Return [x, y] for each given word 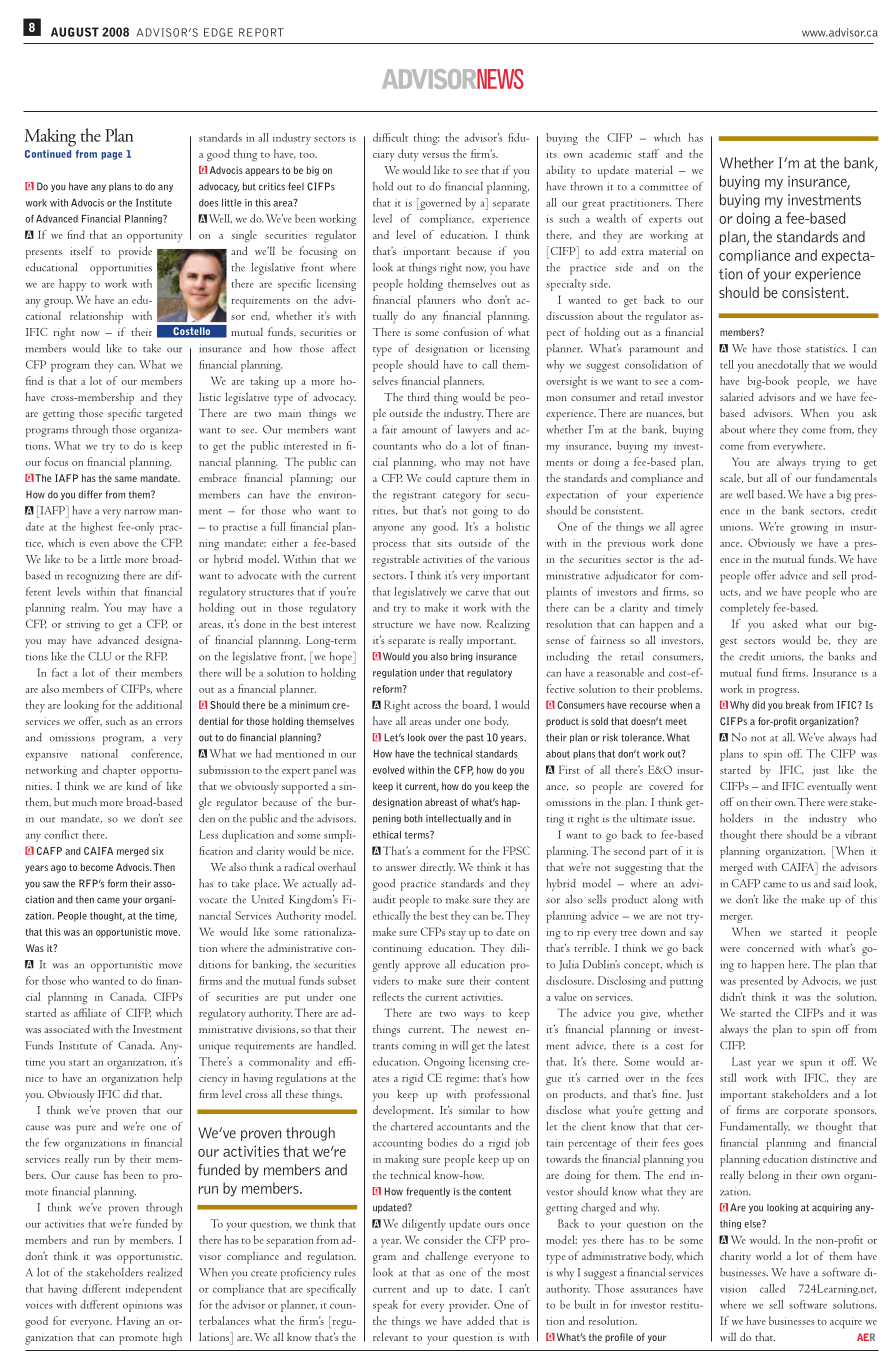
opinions [143, 1306]
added [480, 1320]
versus [435, 155]
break [798, 705]
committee [663, 186]
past [475, 738]
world [768, 1255]
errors [169, 722]
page [111, 156]
